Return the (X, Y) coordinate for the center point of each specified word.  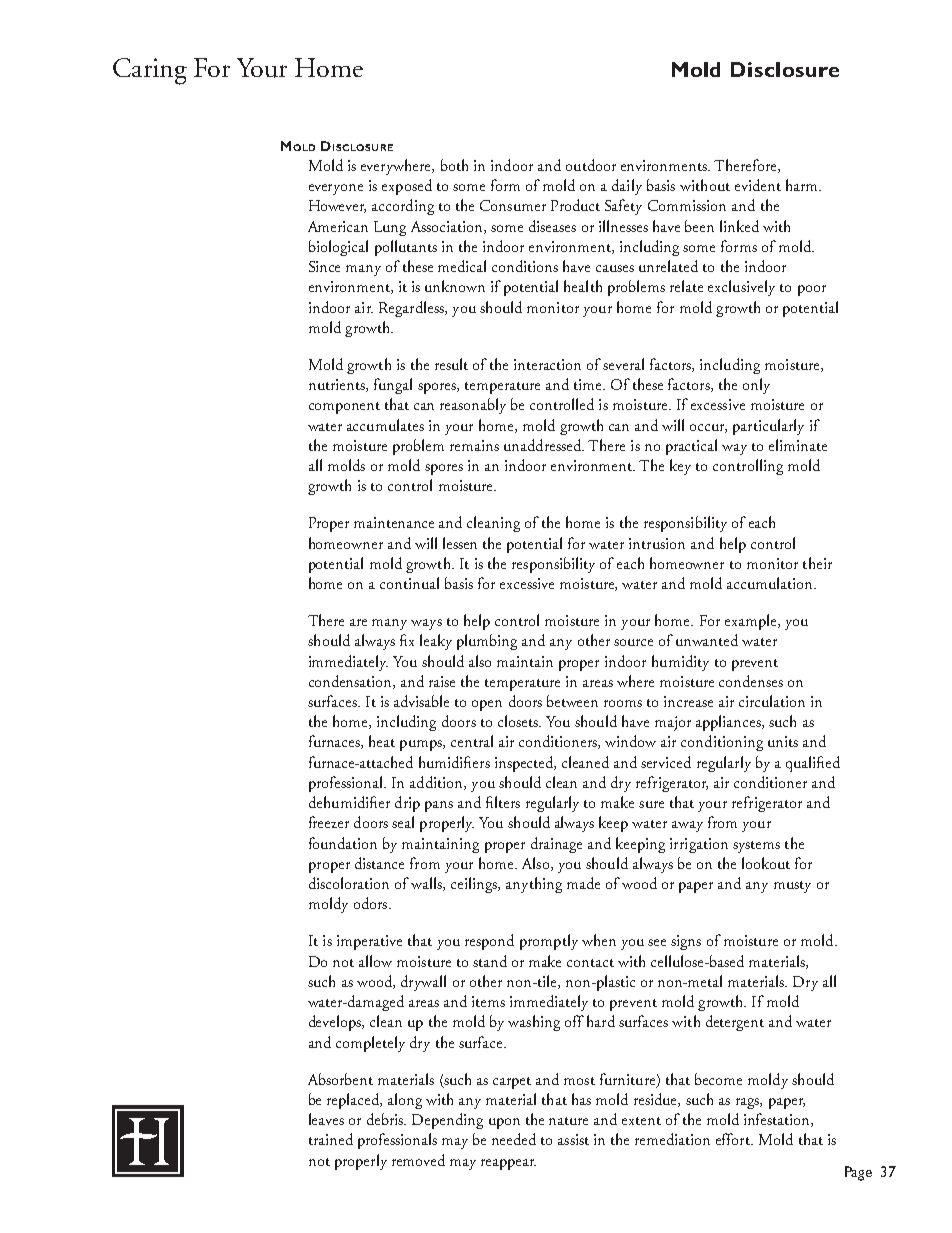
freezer (329, 822)
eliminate (798, 445)
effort (734, 1139)
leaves (326, 1119)
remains (474, 445)
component (344, 408)
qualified (813, 764)
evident (758, 185)
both (454, 165)
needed (514, 1139)
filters (503, 802)
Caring (150, 71)
